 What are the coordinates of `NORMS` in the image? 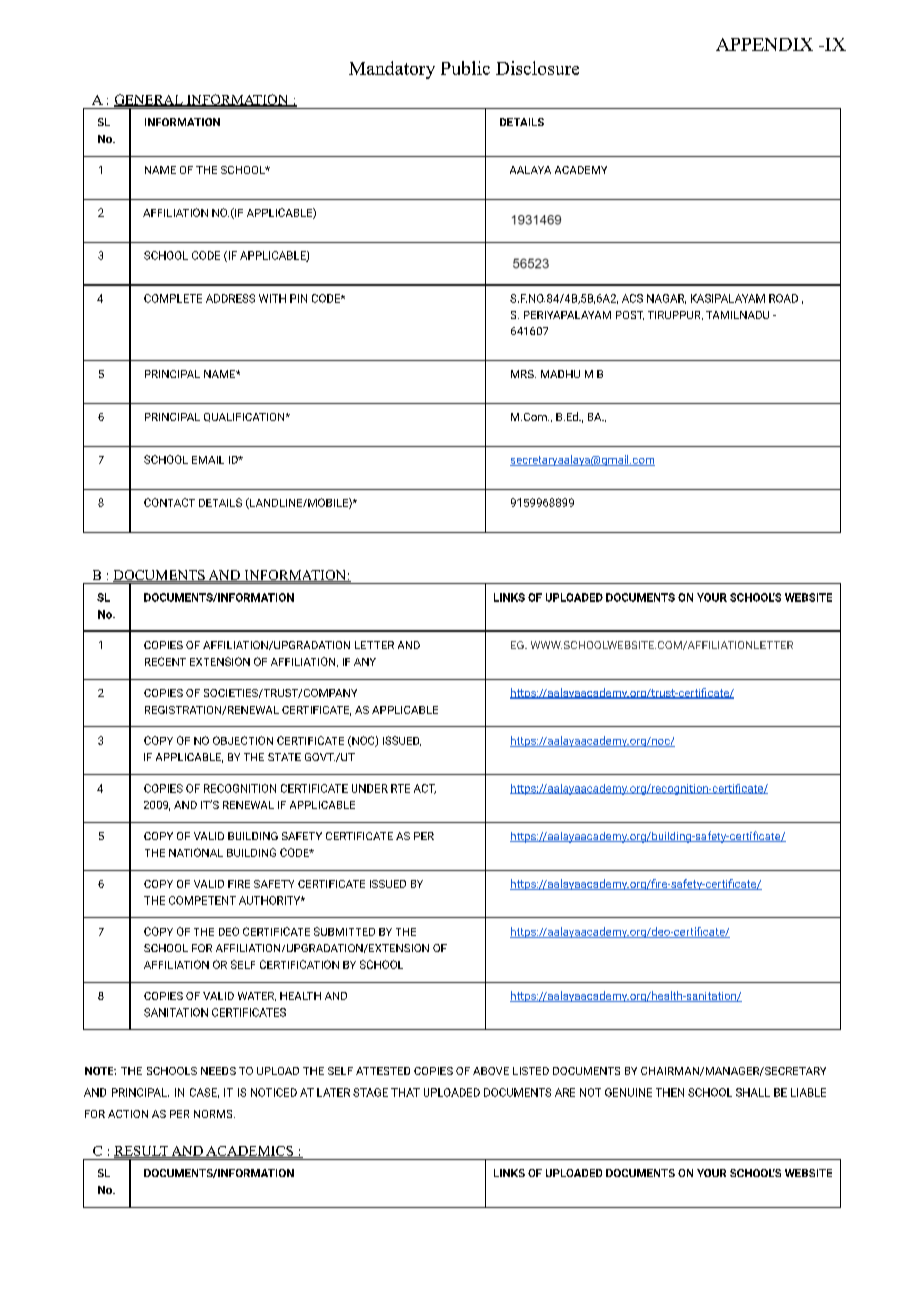 It's located at (214, 1114).
